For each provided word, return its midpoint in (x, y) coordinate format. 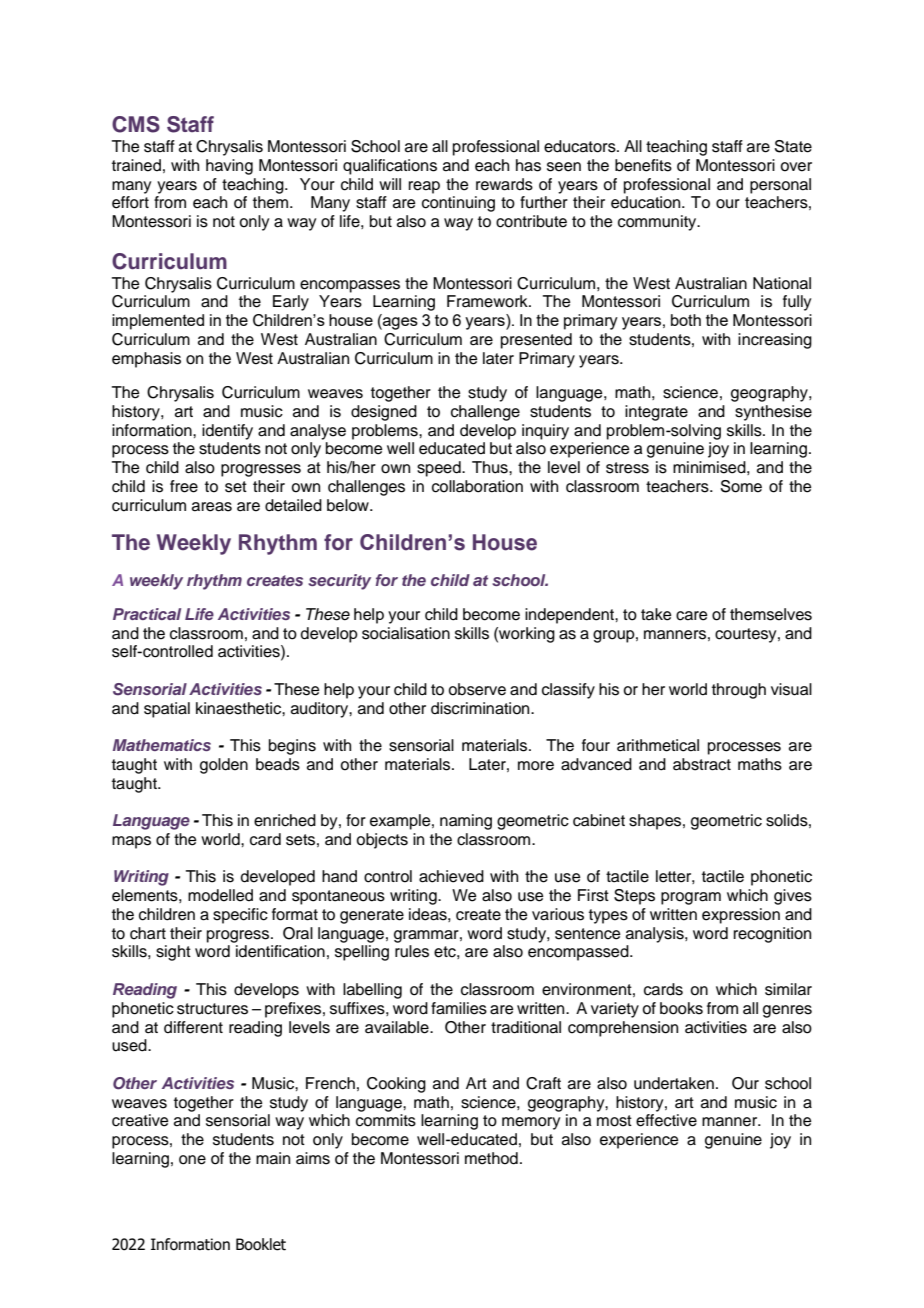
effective (666, 1120)
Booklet (261, 1244)
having (229, 167)
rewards (504, 184)
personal (780, 186)
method (491, 1158)
